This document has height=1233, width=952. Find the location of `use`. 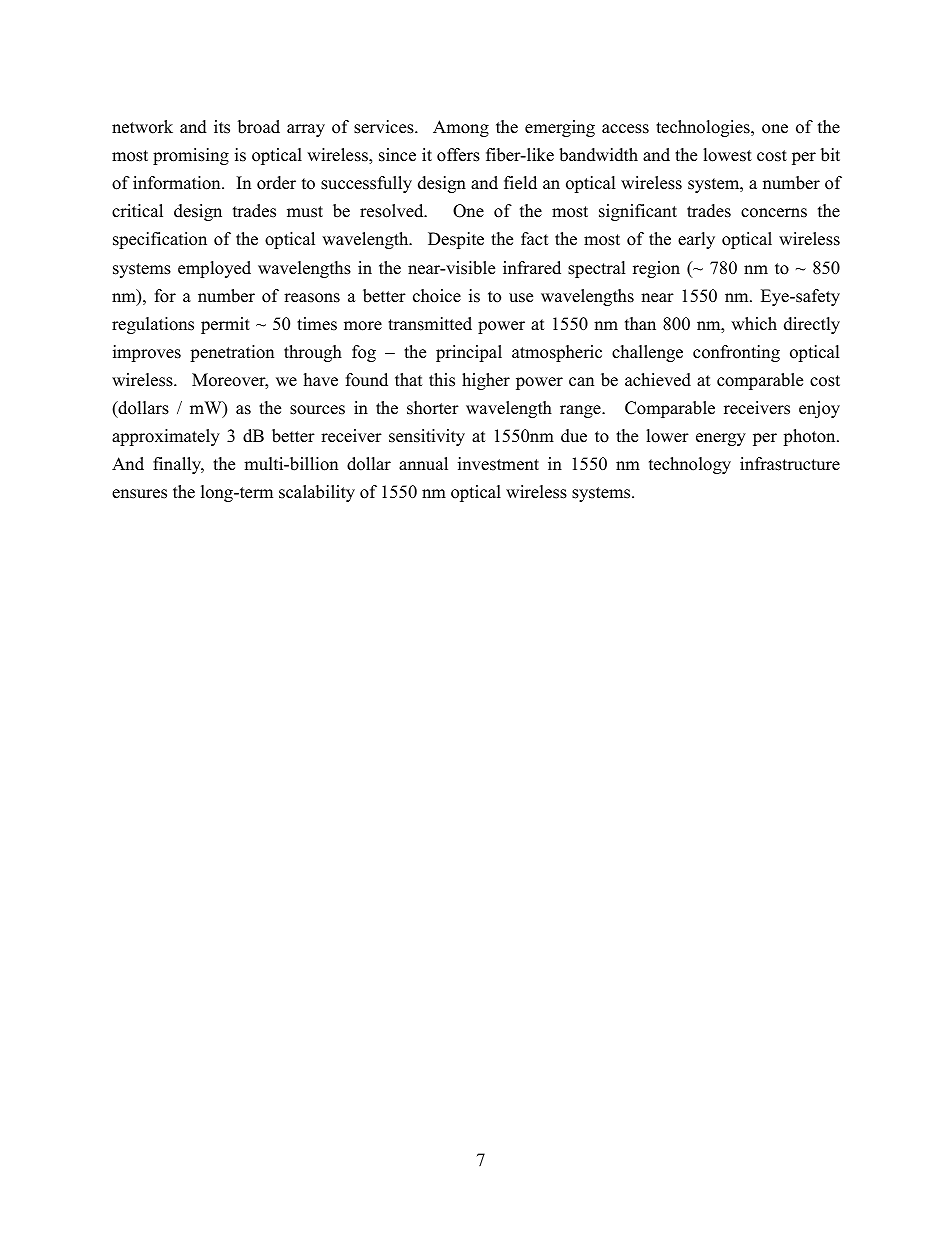

use is located at coordinates (521, 298).
